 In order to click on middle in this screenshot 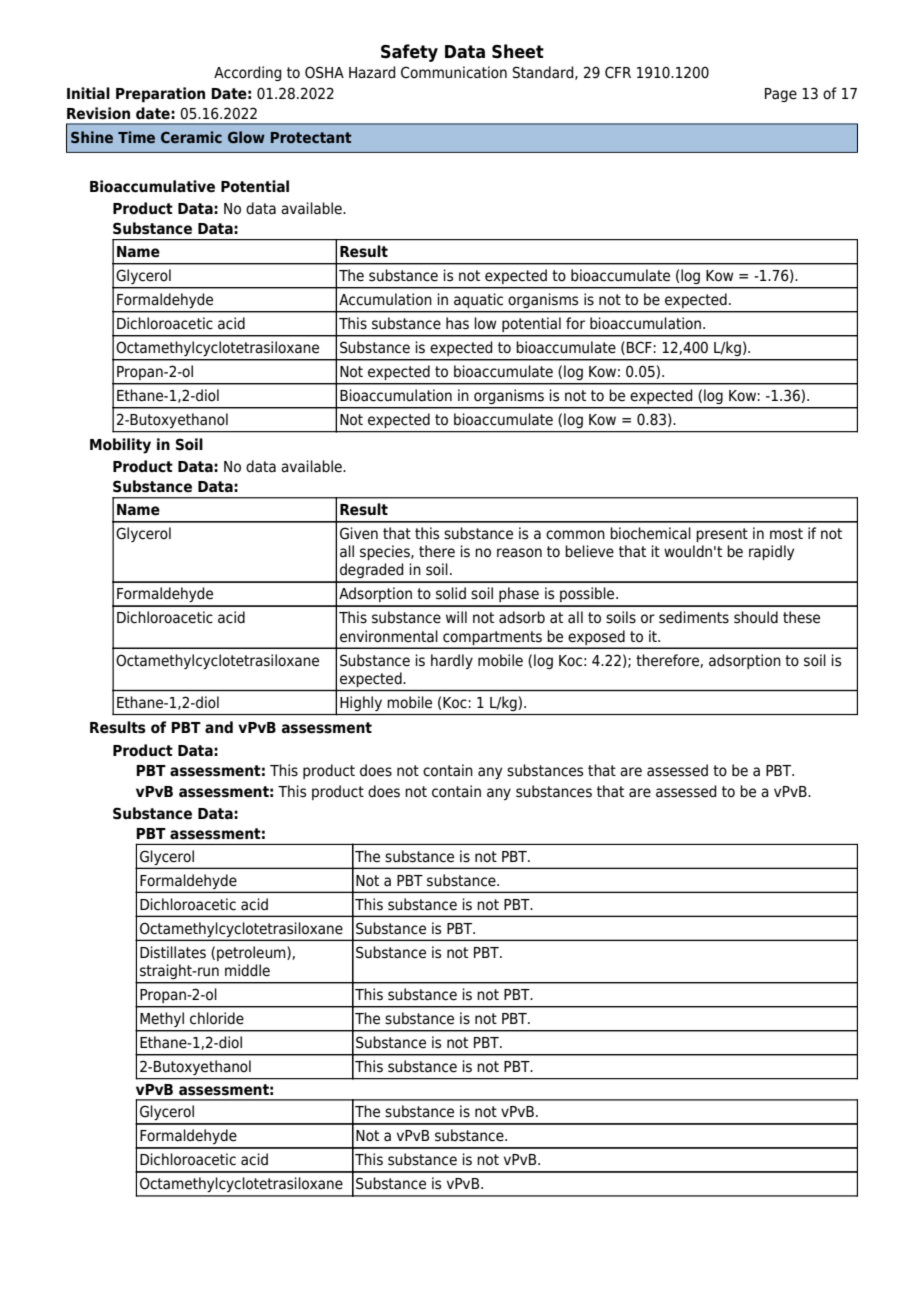, I will do `click(247, 970)`.
